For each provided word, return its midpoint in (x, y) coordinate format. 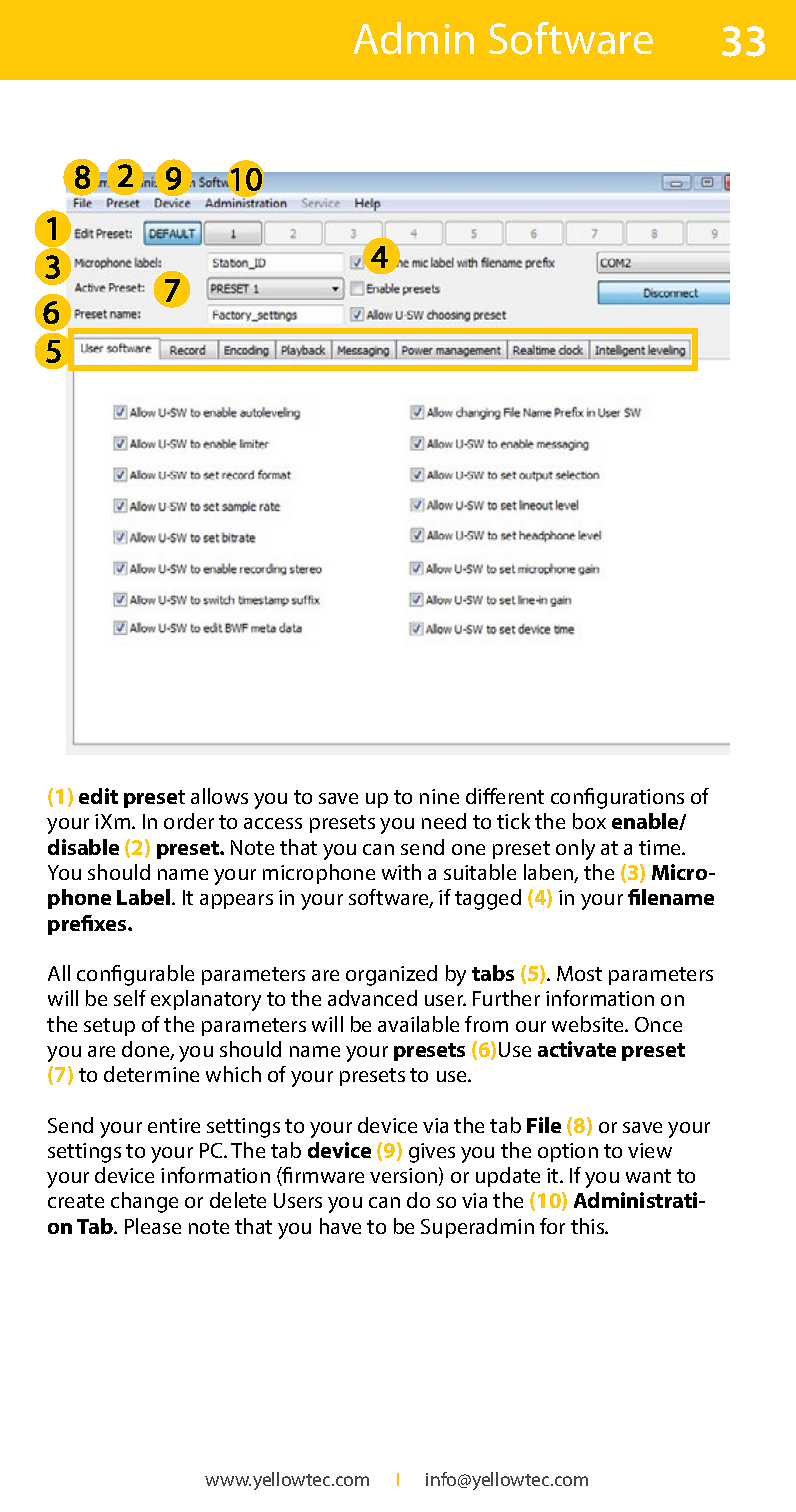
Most (579, 973)
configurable (135, 975)
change (144, 1202)
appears (236, 901)
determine (151, 1074)
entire (174, 1125)
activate (577, 1049)
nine (439, 796)
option (568, 1152)
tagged (488, 899)
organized (391, 975)
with (401, 872)
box (589, 821)
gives (432, 1153)
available (418, 1024)
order (189, 821)
